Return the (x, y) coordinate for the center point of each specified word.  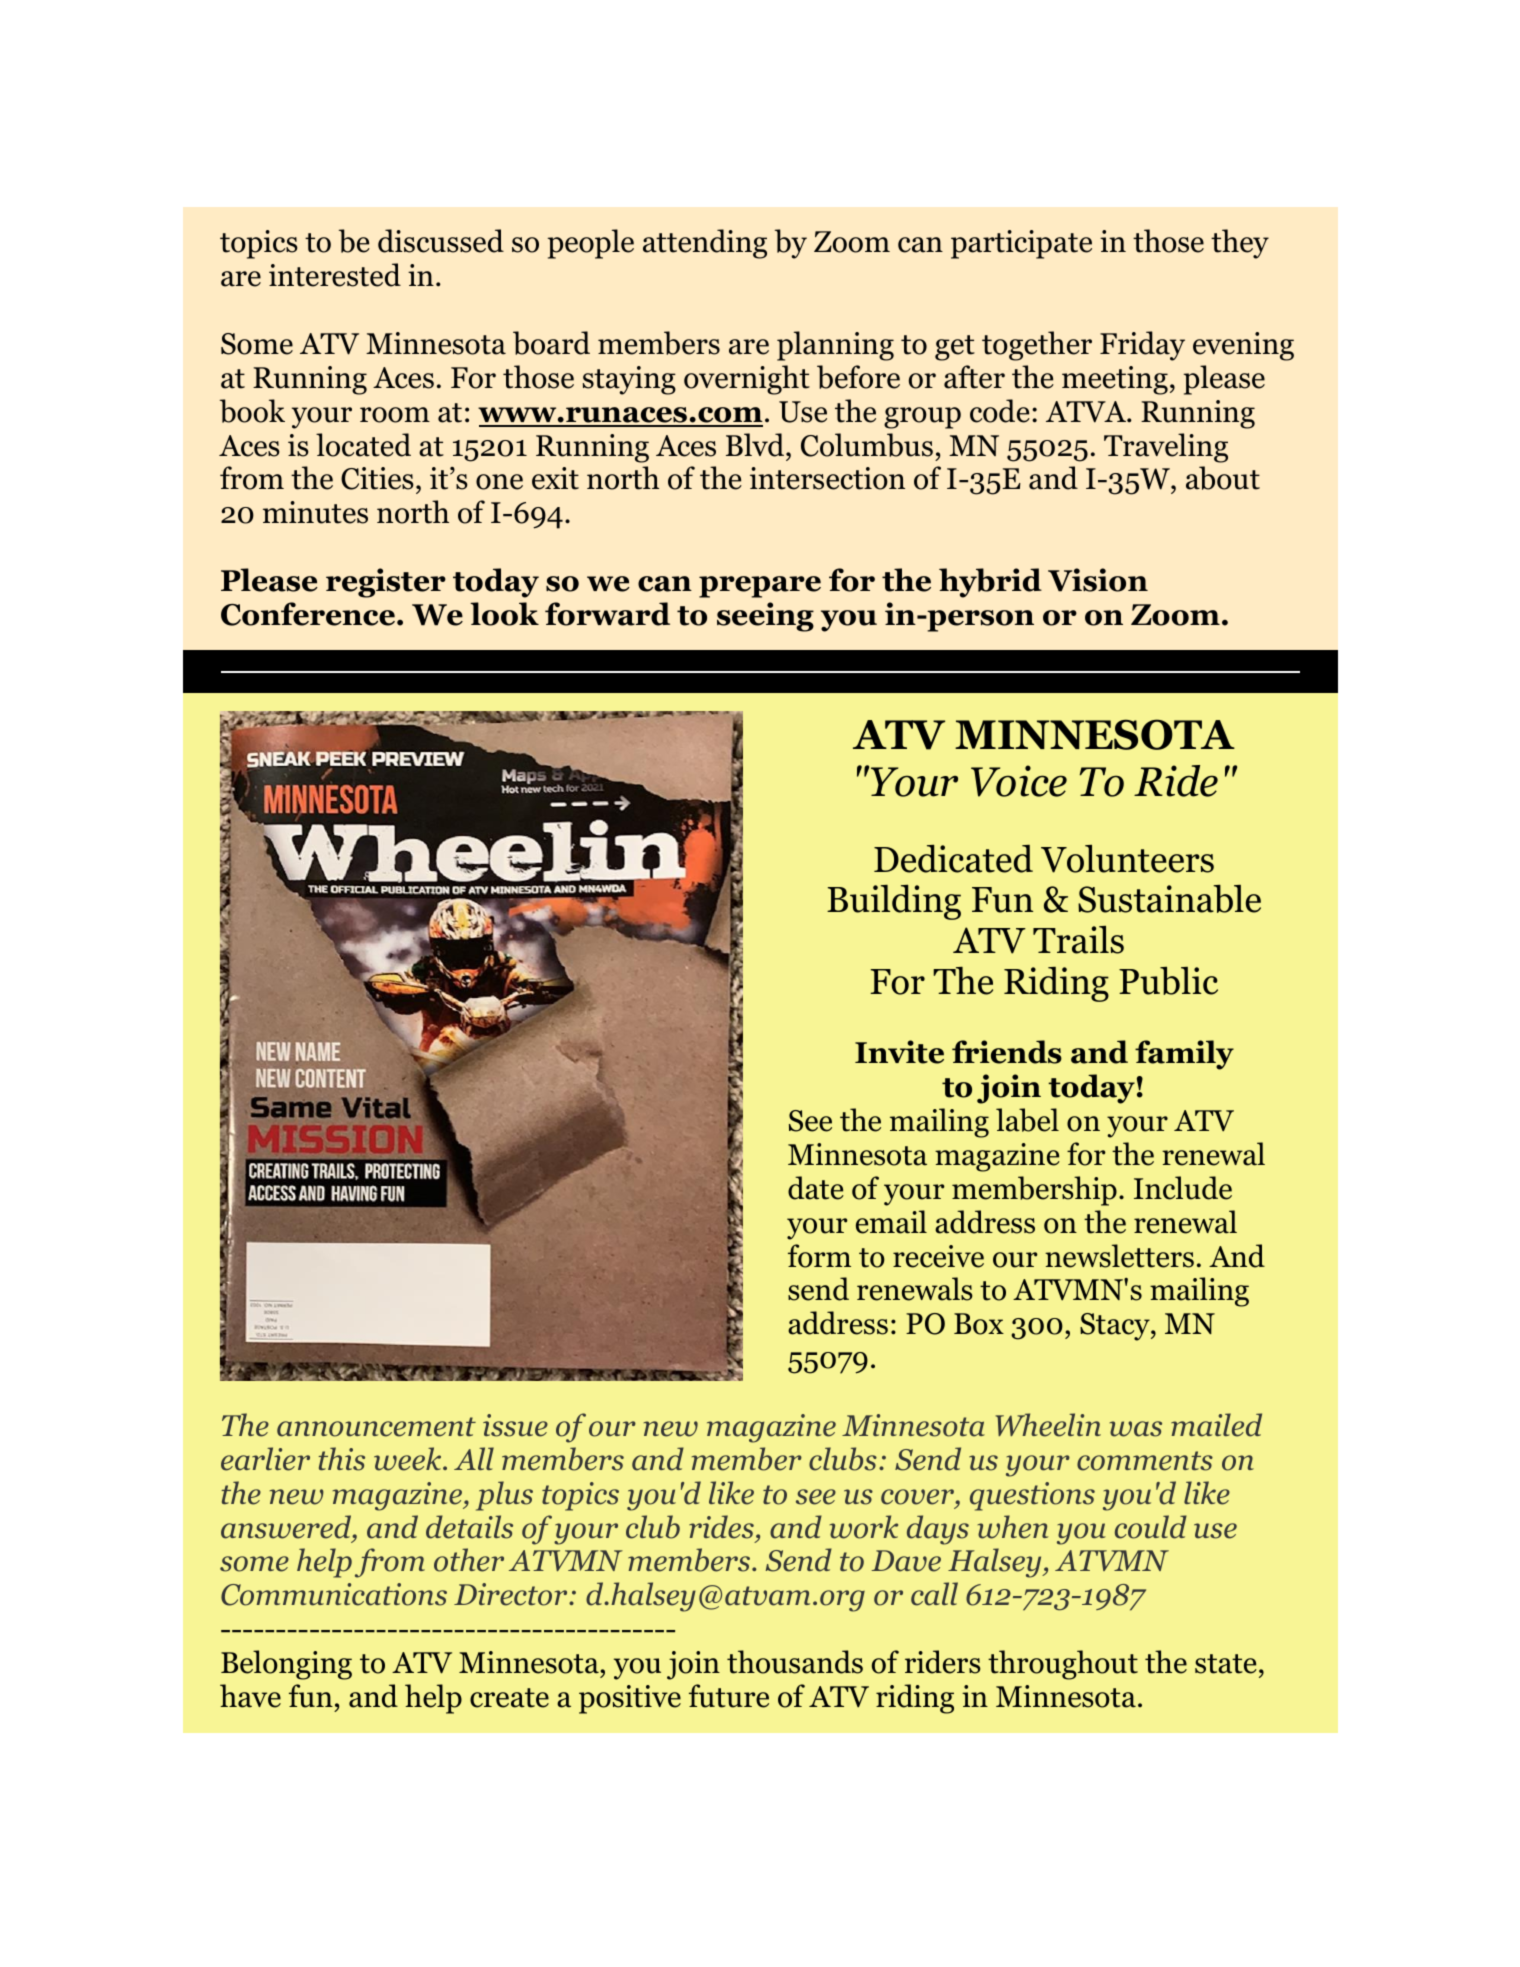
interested (335, 275)
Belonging (286, 1665)
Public (1168, 980)
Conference (308, 614)
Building (894, 902)
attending (705, 244)
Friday (1142, 346)
